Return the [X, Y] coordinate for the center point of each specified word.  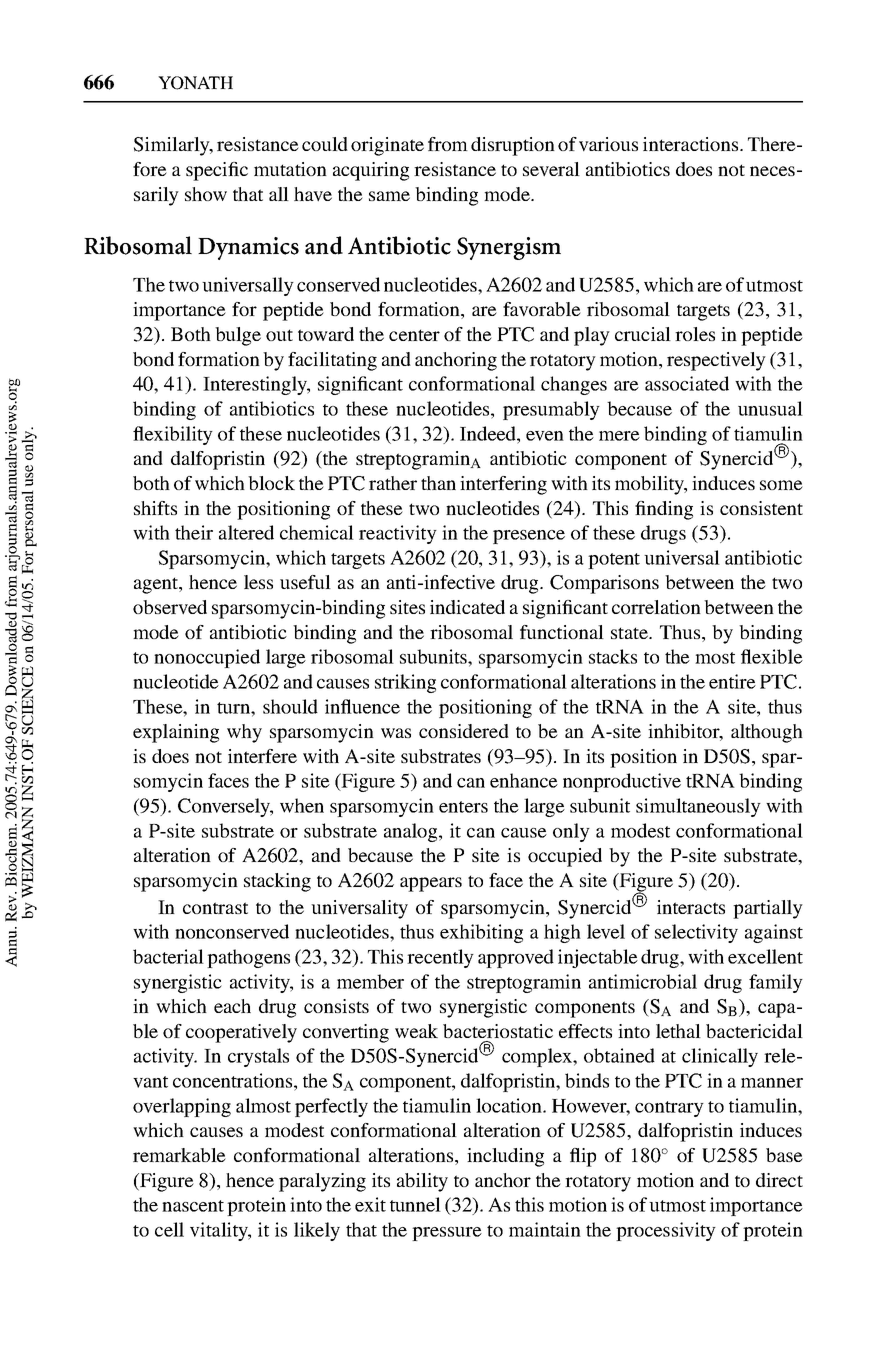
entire [732, 681]
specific [217, 171]
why [244, 733]
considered [464, 731]
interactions [692, 144]
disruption [513, 146]
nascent [193, 1206]
